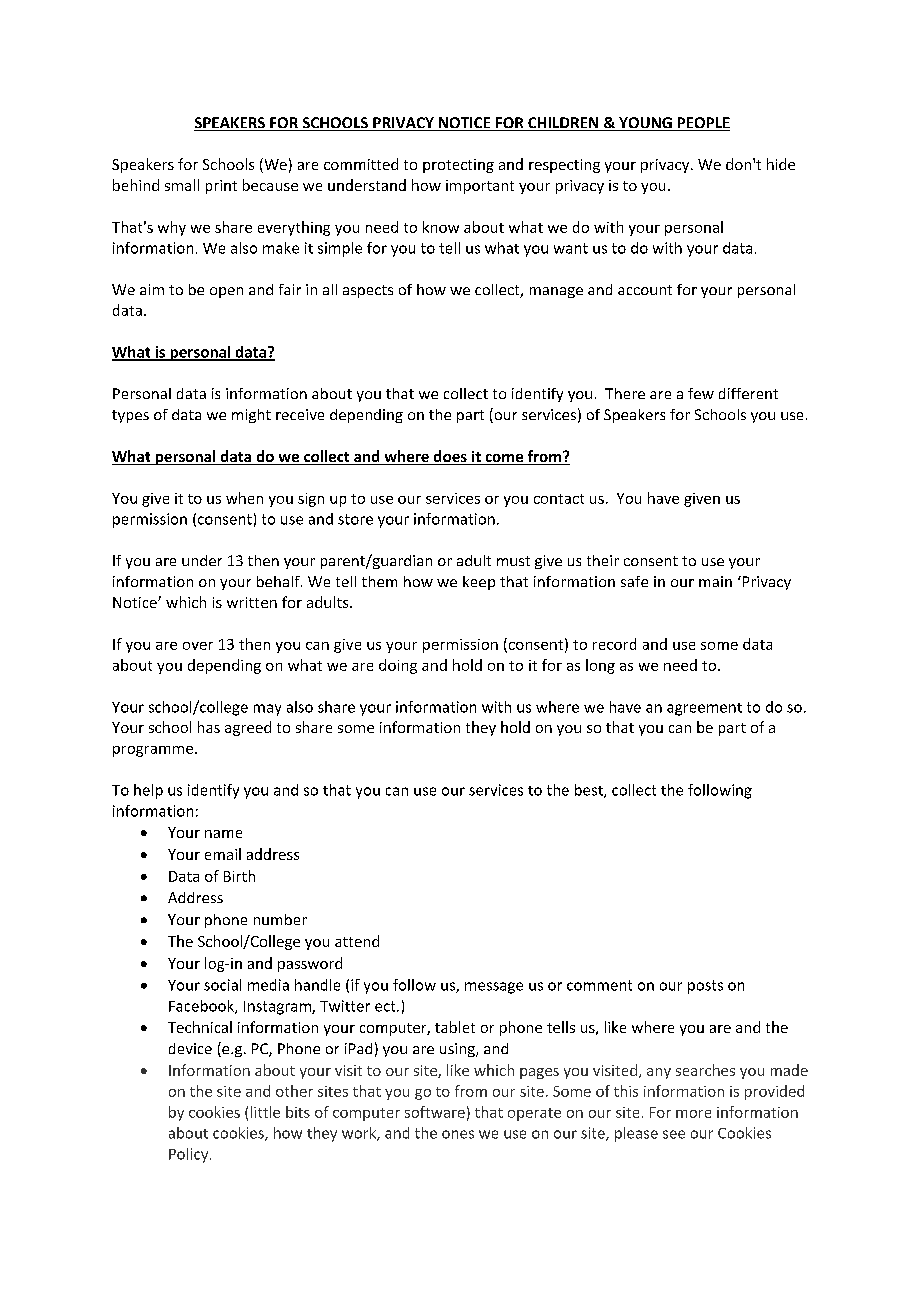 The width and height of the document is (924, 1308). Describe the element at coordinates (398, 666) in the document. I see `doing` at that location.
